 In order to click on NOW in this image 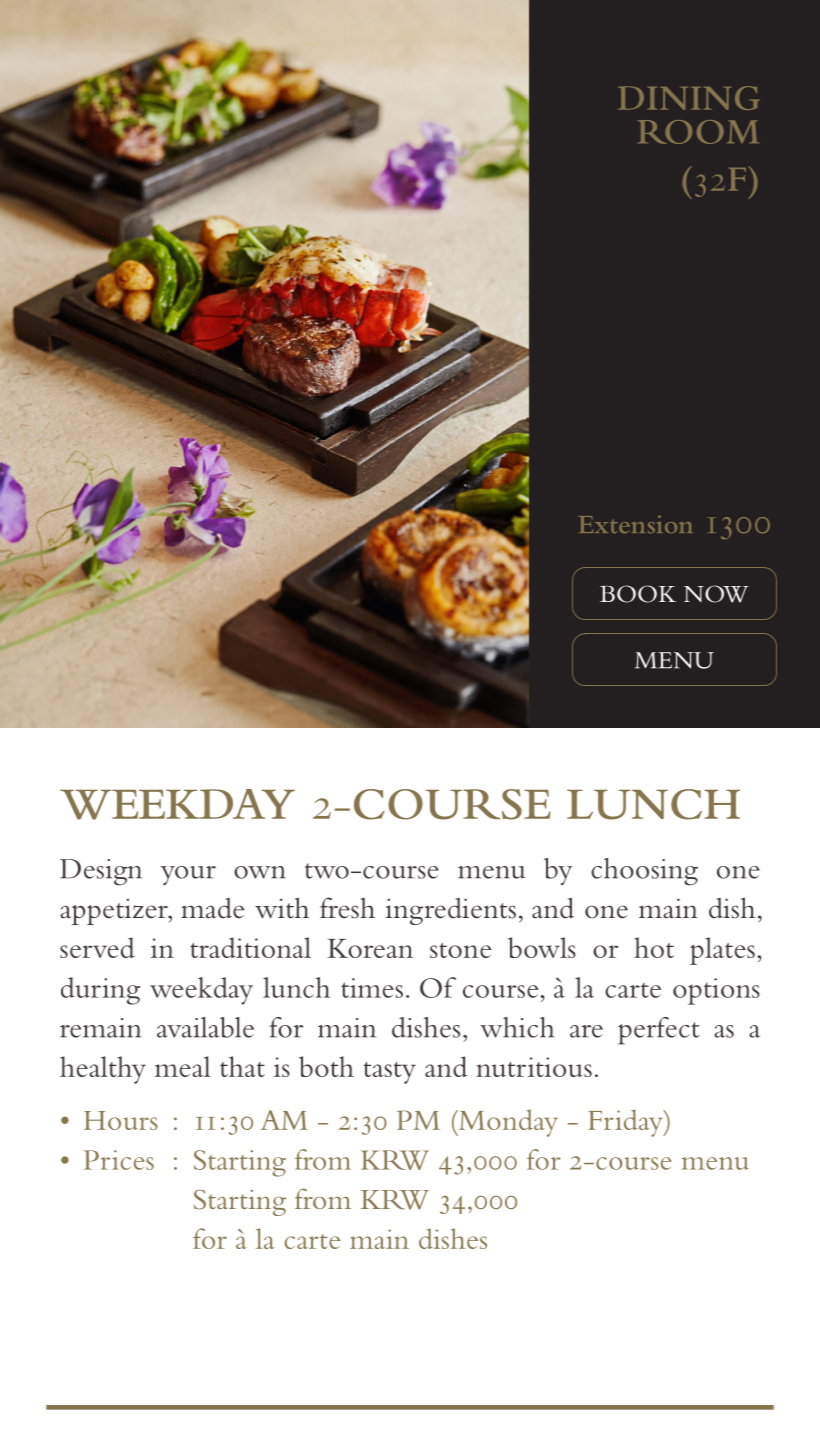, I will do `click(716, 594)`.
